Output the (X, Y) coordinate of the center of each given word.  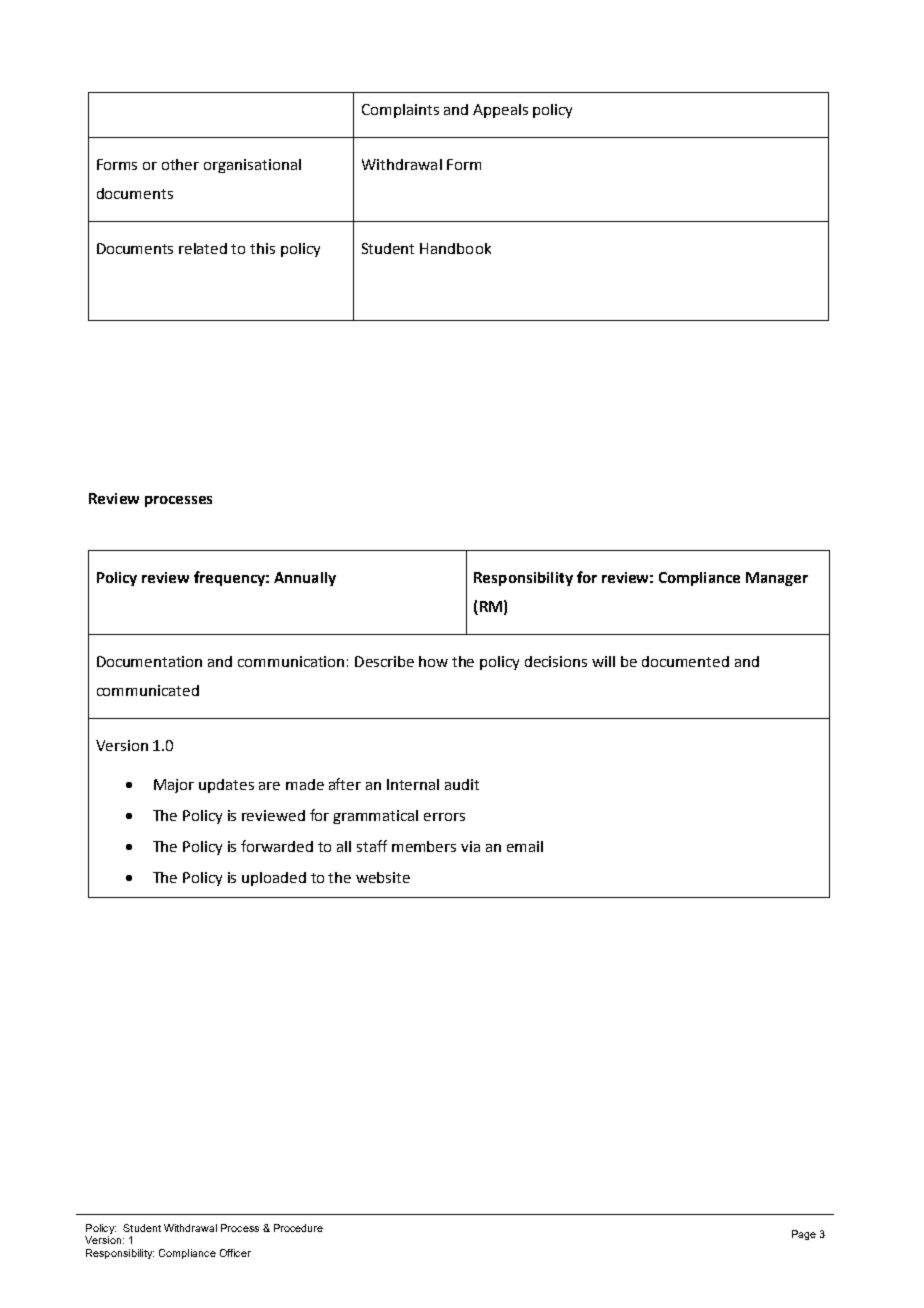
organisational (252, 166)
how (433, 661)
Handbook (455, 248)
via (470, 846)
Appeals (500, 111)
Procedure (298, 1228)
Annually (305, 579)
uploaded (274, 879)
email (525, 846)
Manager (777, 579)
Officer (235, 1253)
